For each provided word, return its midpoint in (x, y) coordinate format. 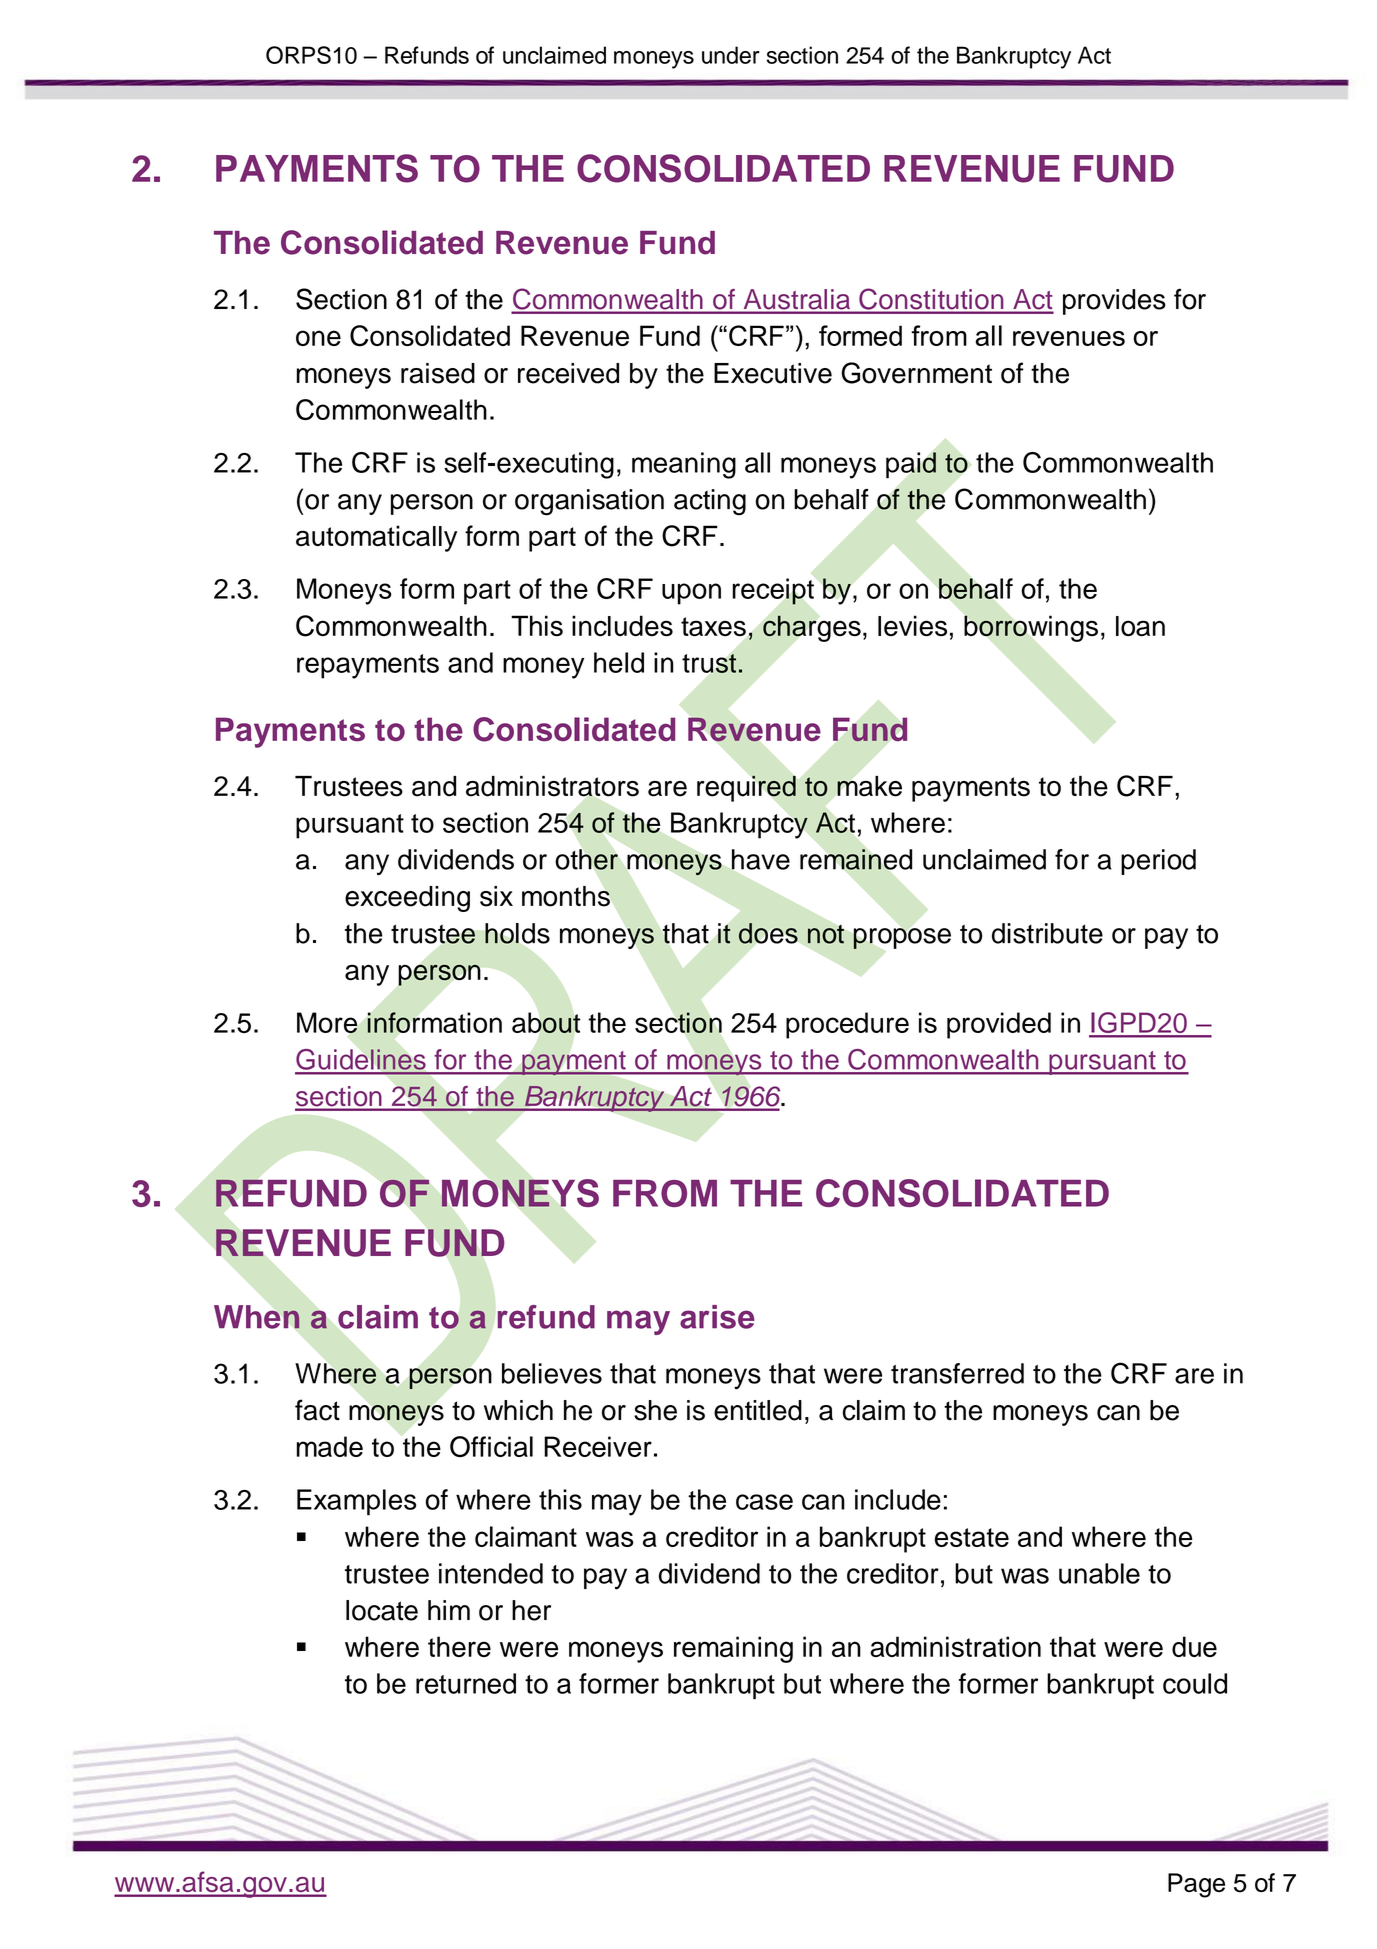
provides (1114, 302)
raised (438, 373)
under (731, 55)
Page (1196, 1885)
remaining (733, 1649)
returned (466, 1683)
